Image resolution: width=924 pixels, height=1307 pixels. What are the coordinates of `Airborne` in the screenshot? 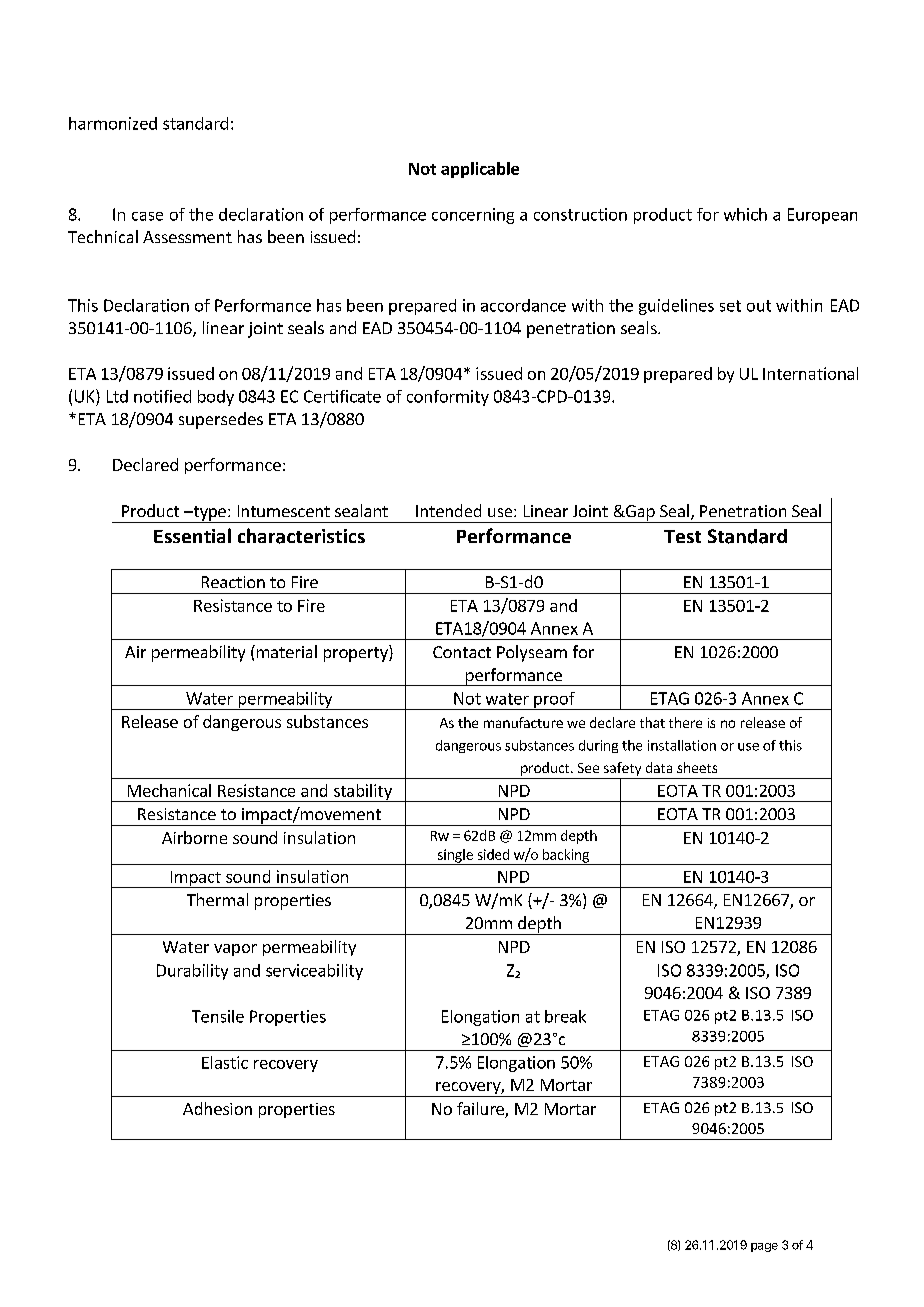 It's located at (194, 837).
